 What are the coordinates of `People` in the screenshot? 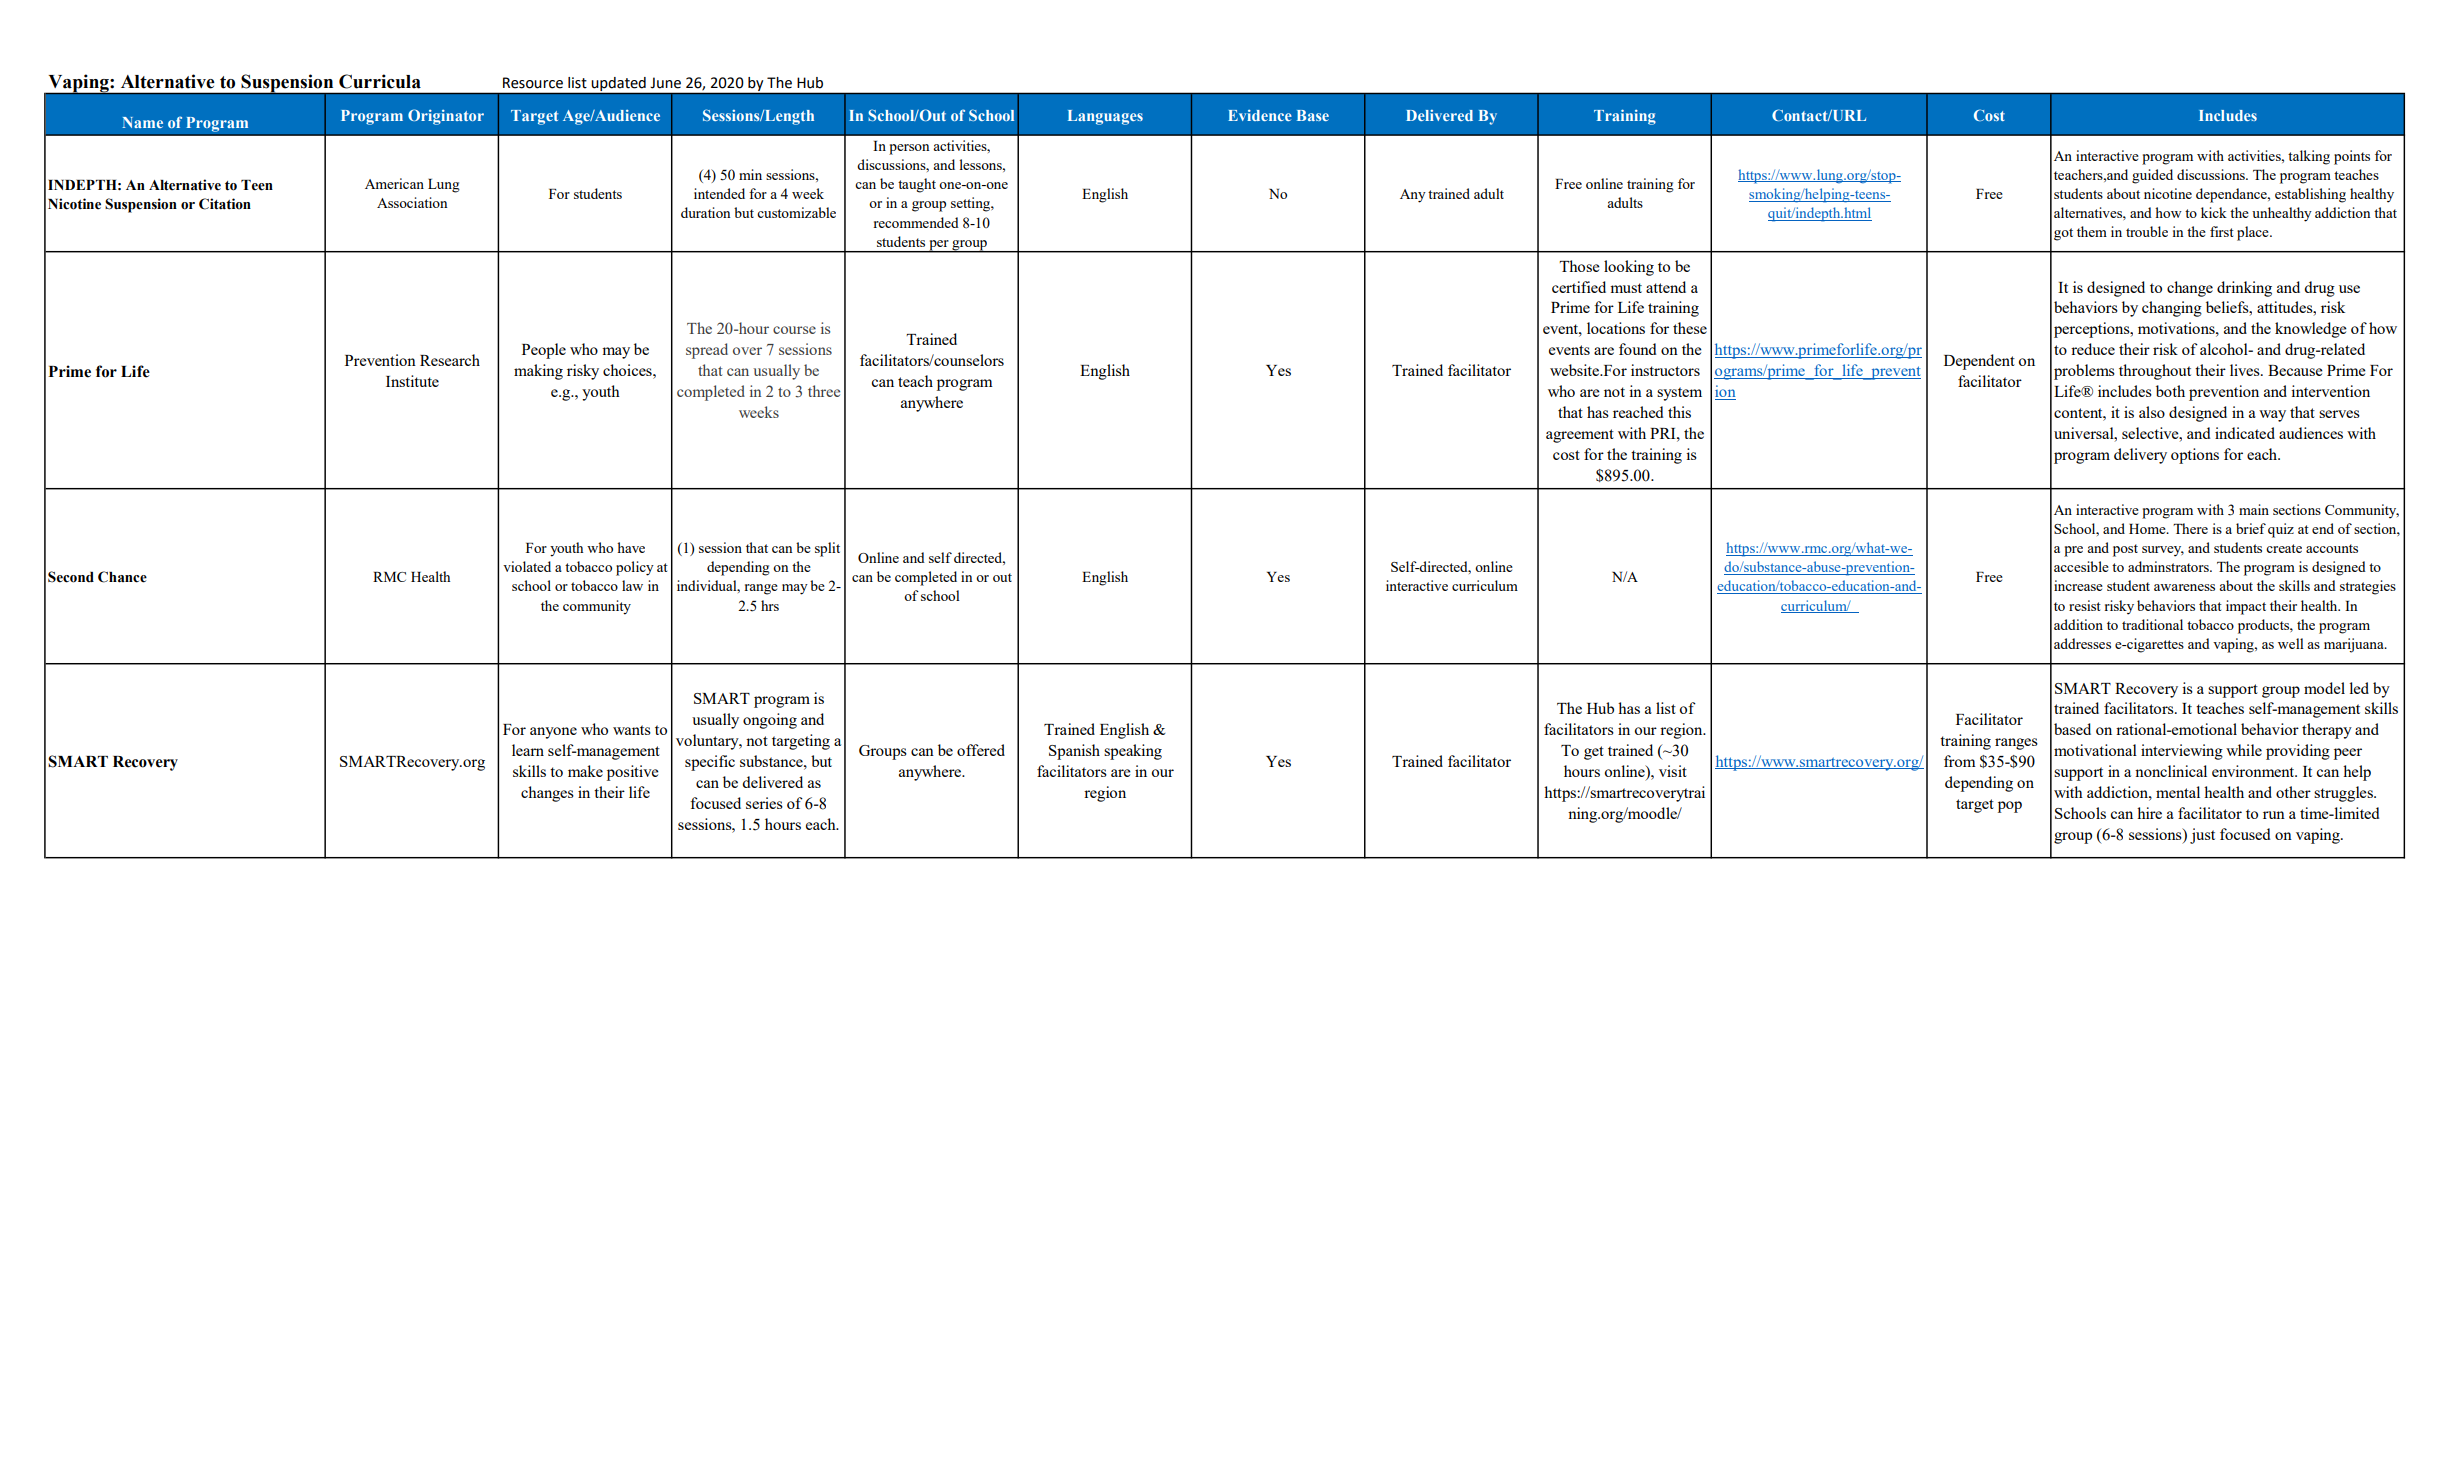 It's located at (544, 351).
